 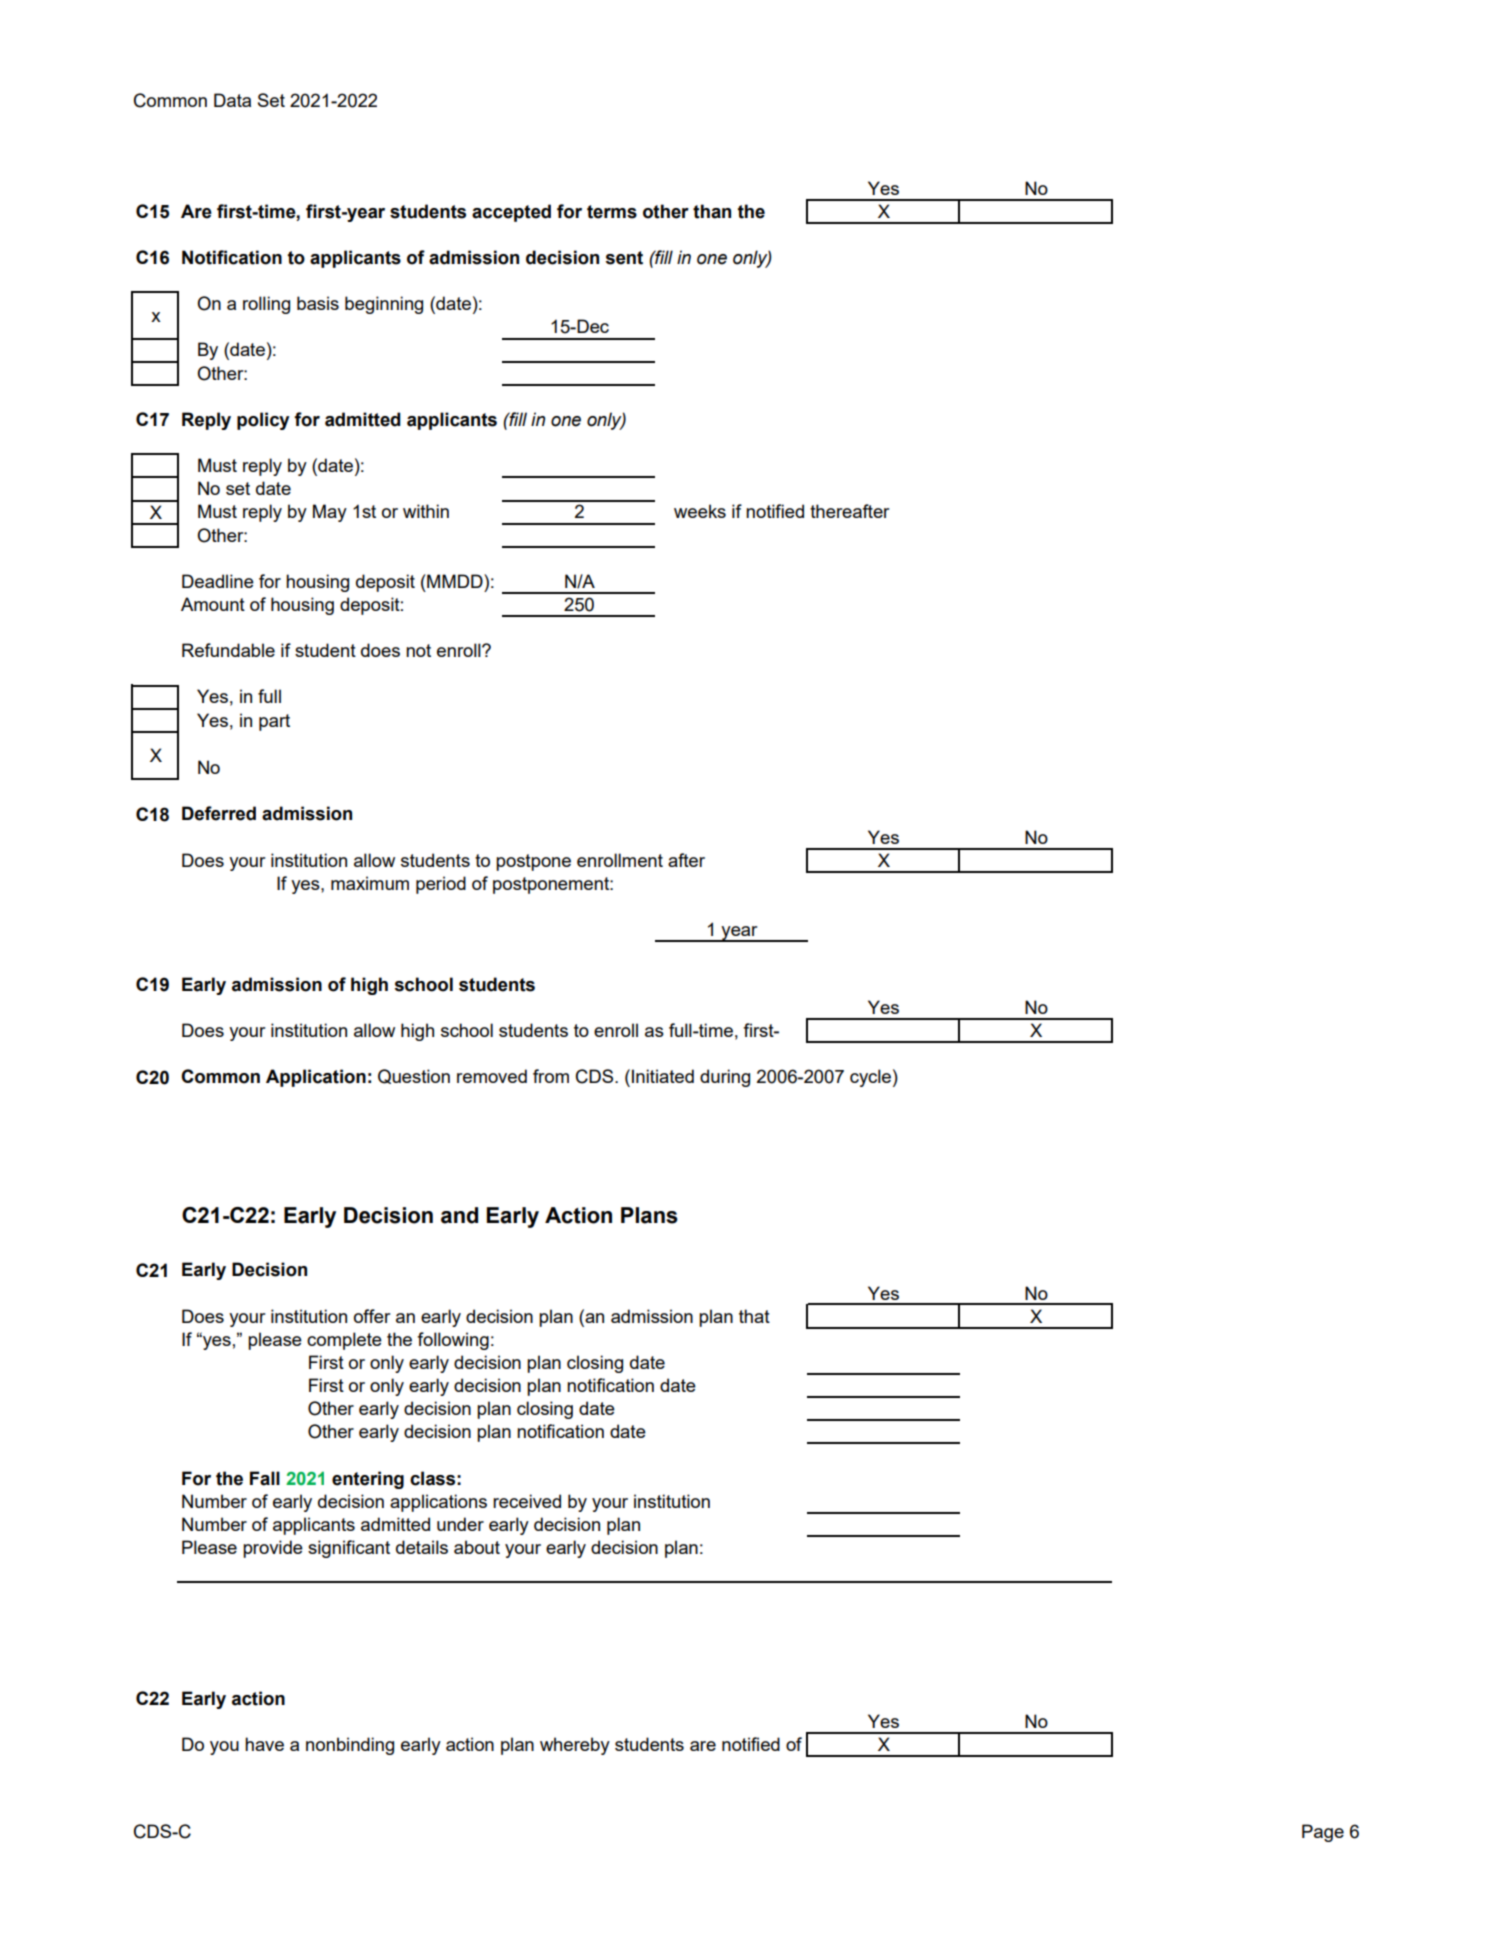 What do you see at coordinates (612, 212) in the screenshot?
I see `terms` at bounding box center [612, 212].
